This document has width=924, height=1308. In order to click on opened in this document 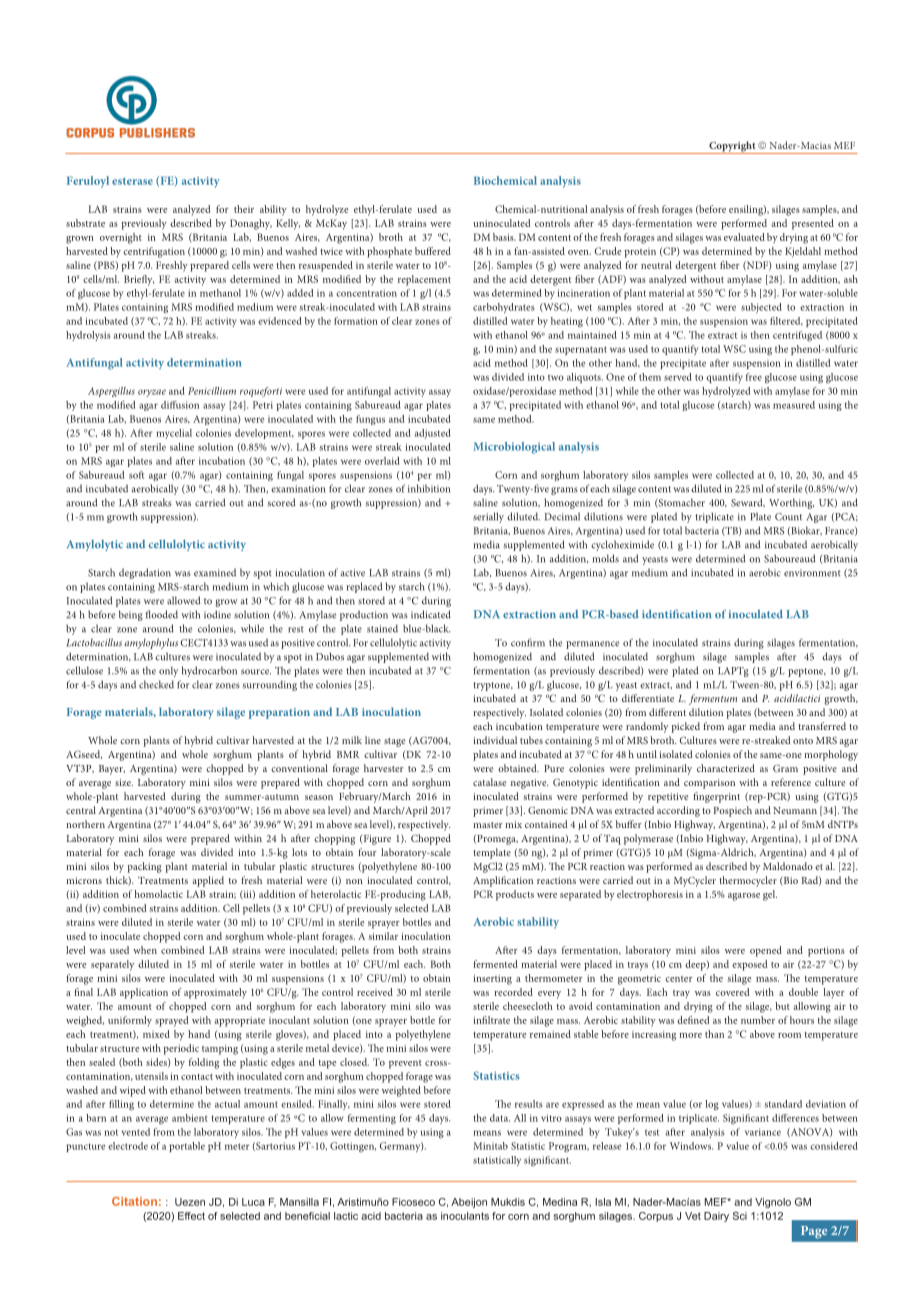, I will do `click(766, 951)`.
